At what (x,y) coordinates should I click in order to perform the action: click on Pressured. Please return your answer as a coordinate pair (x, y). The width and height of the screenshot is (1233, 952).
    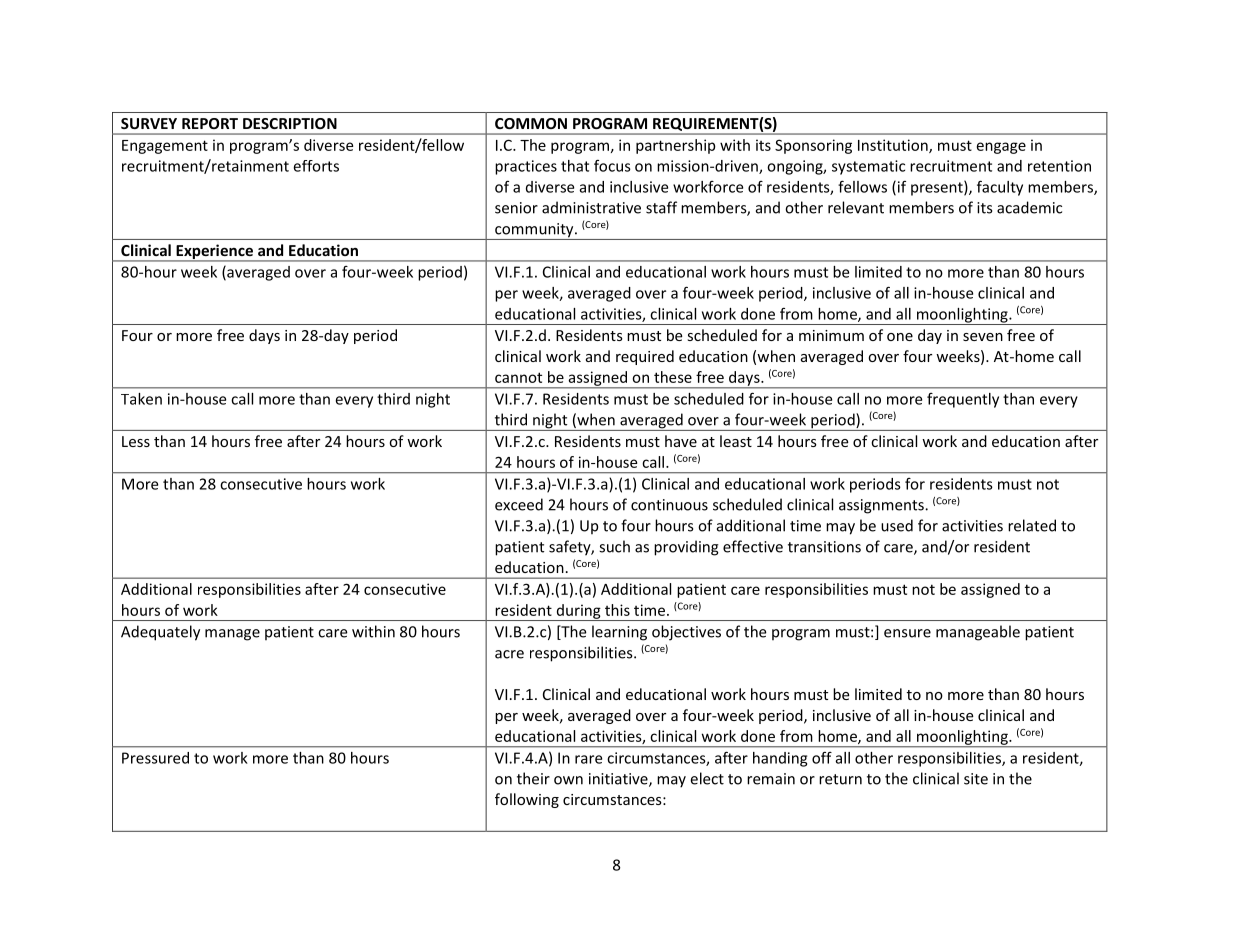
    Looking at the image, I should click on (155, 758).
